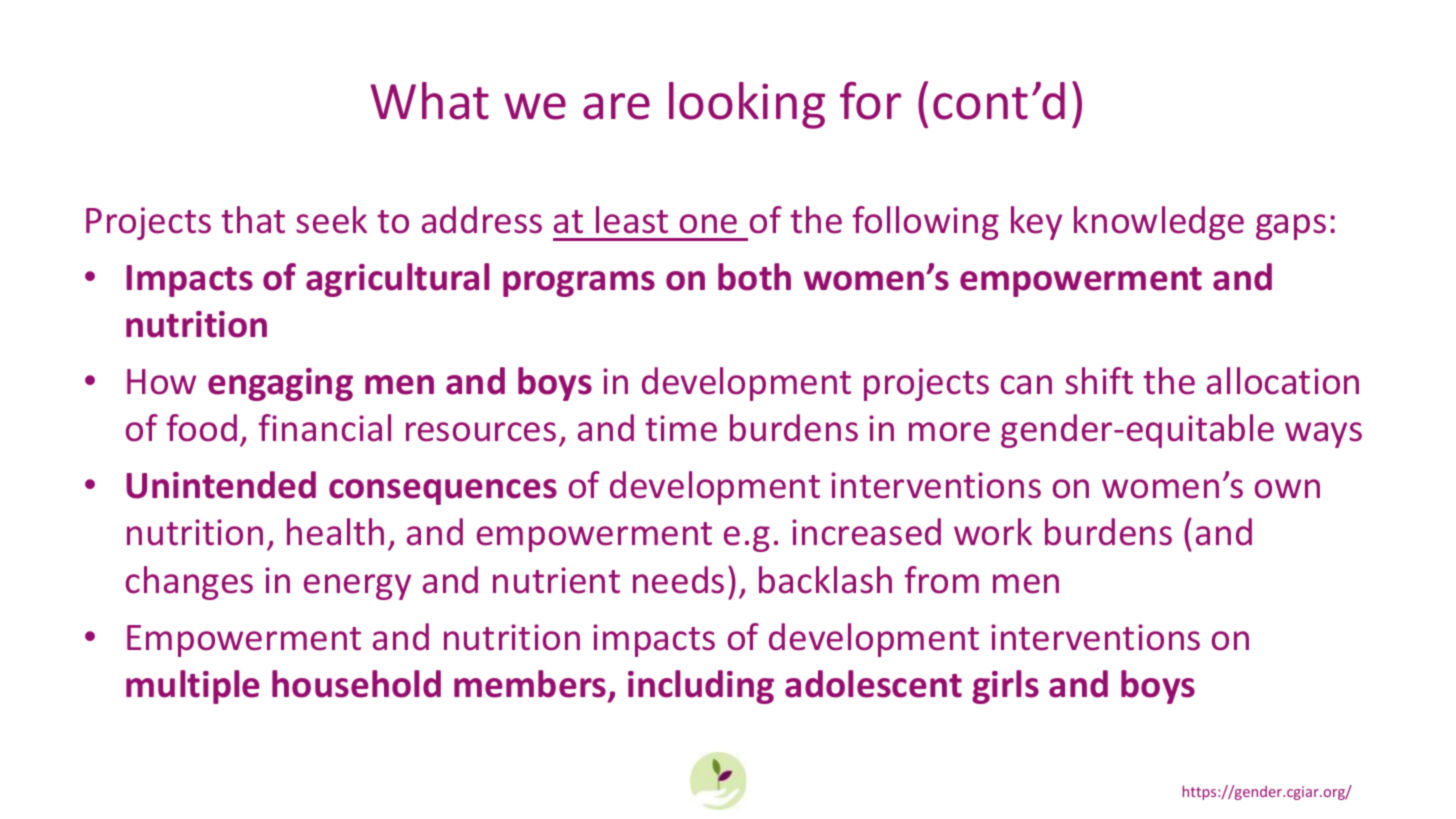 The width and height of the image is (1456, 819). I want to click on What, so click(429, 101).
